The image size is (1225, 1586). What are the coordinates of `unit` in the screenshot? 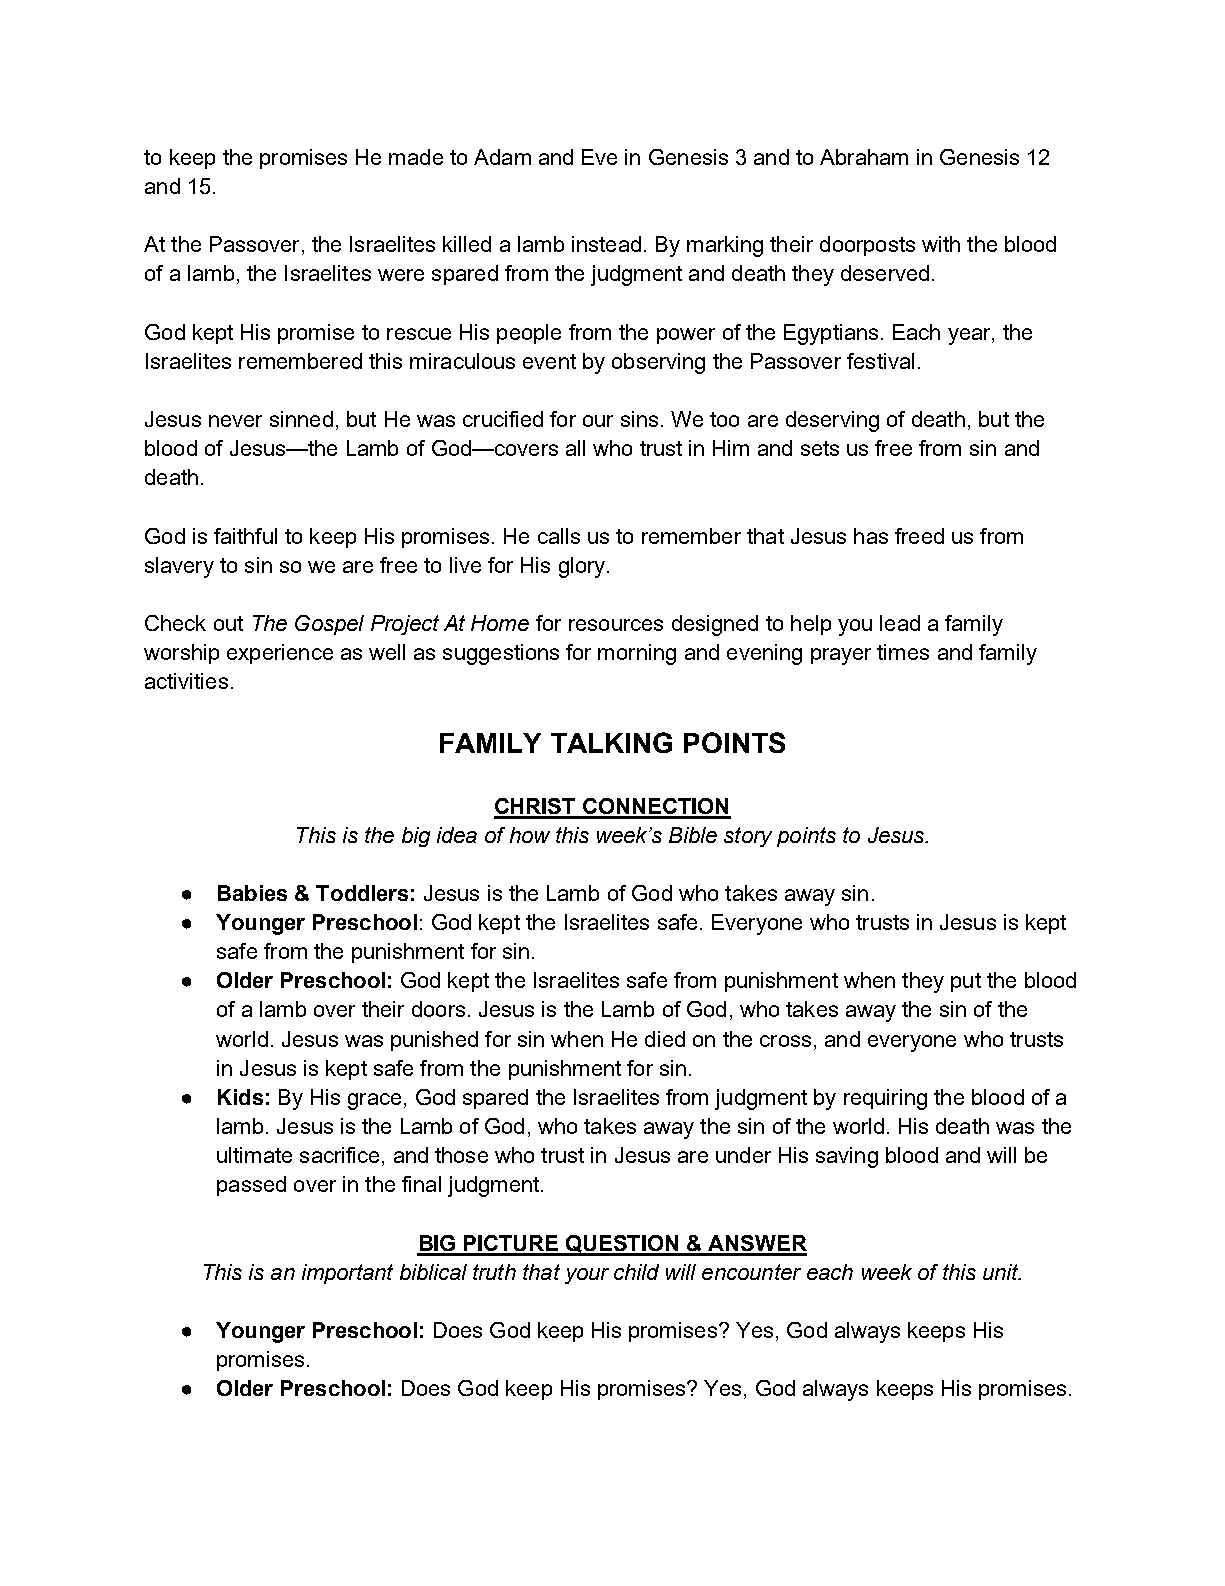 It's located at (1002, 1272).
